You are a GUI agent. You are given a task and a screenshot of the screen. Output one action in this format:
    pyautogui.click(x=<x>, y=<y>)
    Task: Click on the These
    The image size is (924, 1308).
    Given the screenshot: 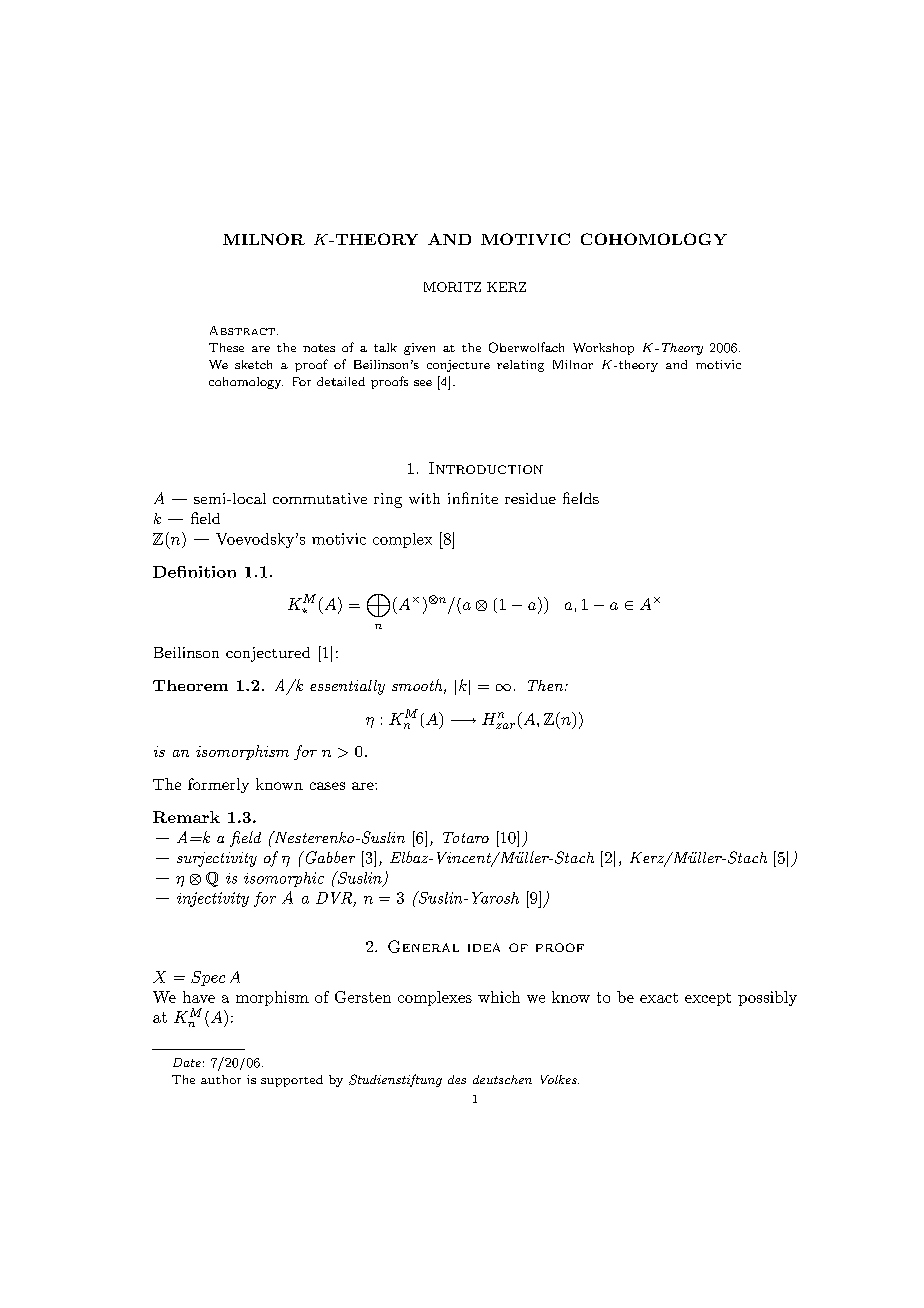 What is the action you would take?
    pyautogui.click(x=226, y=347)
